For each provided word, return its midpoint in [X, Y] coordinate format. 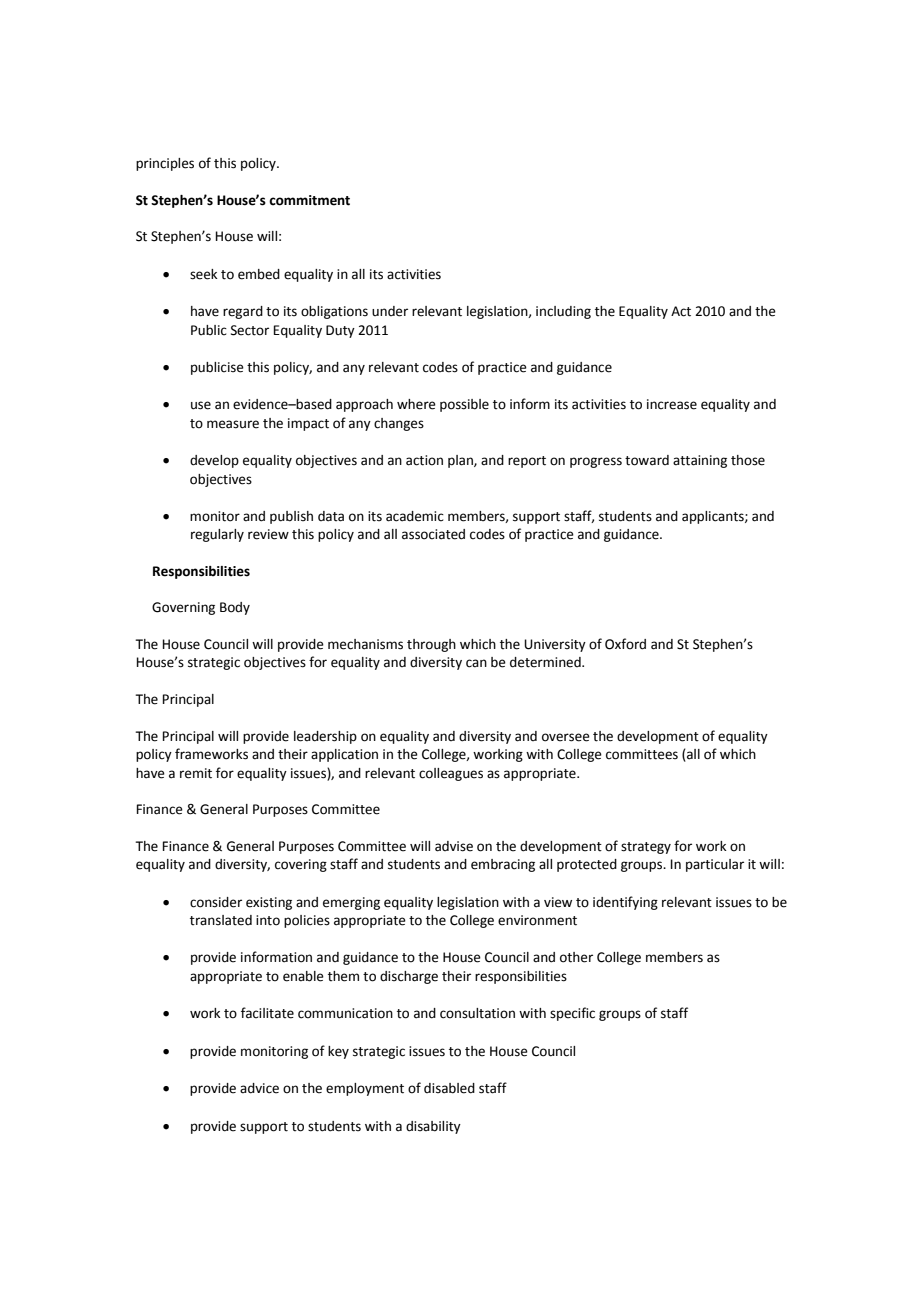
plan [461, 461]
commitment [309, 200]
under [390, 311]
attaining [700, 461]
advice [259, 1088]
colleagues [451, 774]
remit [196, 773]
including [563, 312]
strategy [646, 848]
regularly [217, 535]
